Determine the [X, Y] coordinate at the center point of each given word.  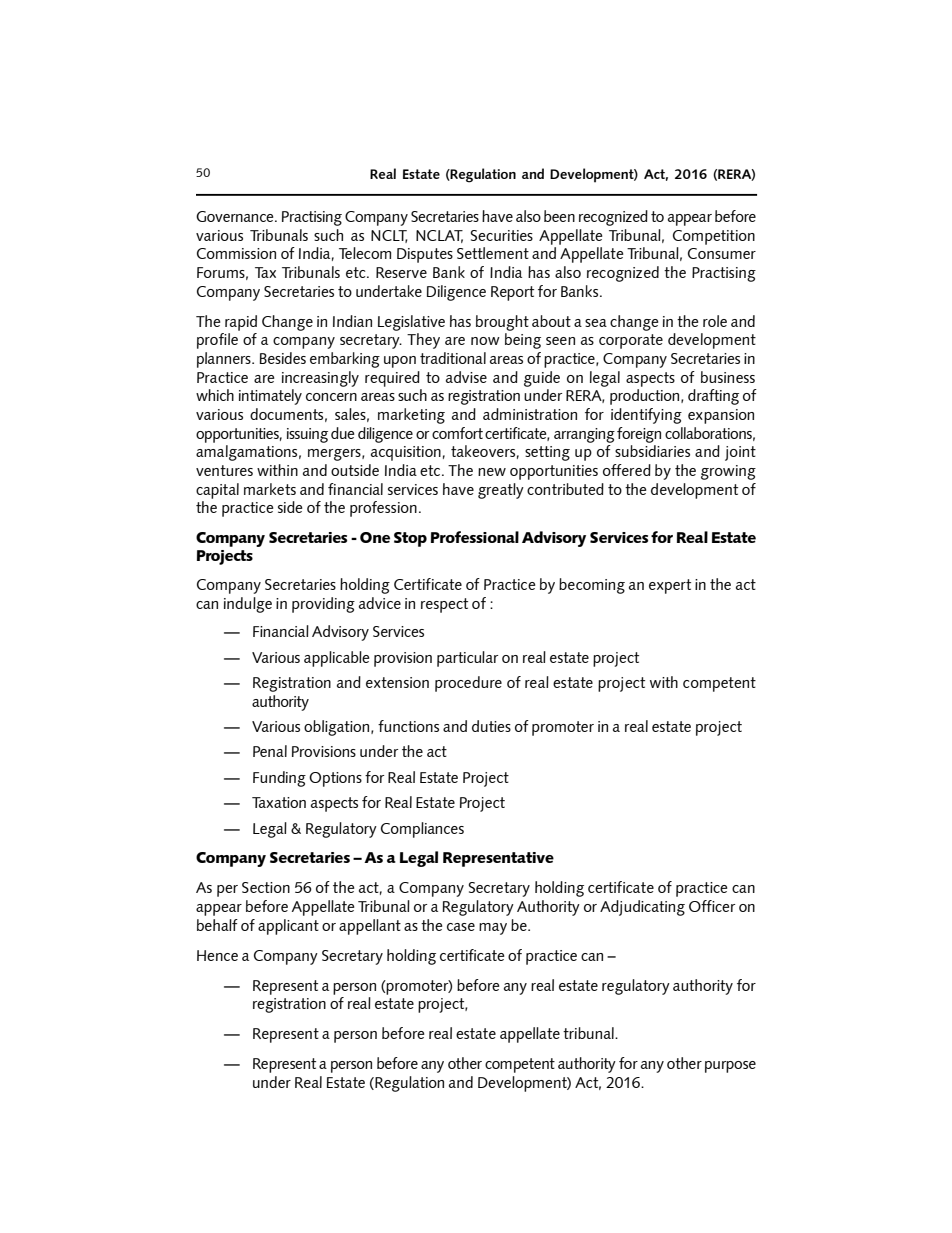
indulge [248, 605]
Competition [714, 237]
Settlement [493, 253]
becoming [592, 586]
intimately [270, 397]
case [461, 927]
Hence [217, 955]
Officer [712, 906]
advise [466, 377]
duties [491, 726]
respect [444, 605]
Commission [236, 253]
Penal [270, 751]
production [646, 397]
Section [266, 887]
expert [670, 586]
